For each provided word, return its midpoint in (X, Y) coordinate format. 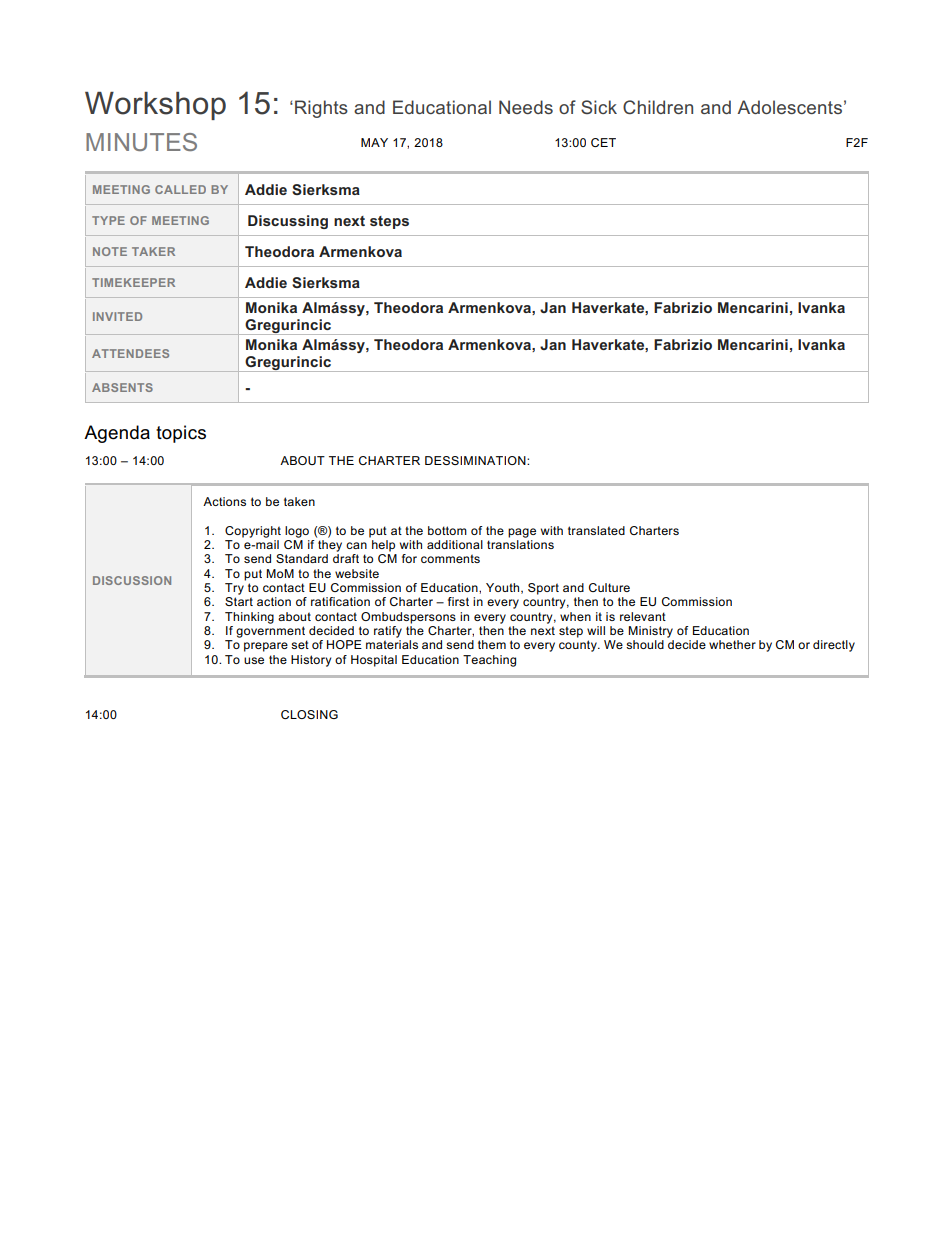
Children (658, 107)
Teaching (489, 661)
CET (603, 142)
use (254, 660)
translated (596, 530)
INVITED (117, 316)
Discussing (288, 222)
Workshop (155, 106)
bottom (447, 530)
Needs (526, 107)
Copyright (253, 532)
